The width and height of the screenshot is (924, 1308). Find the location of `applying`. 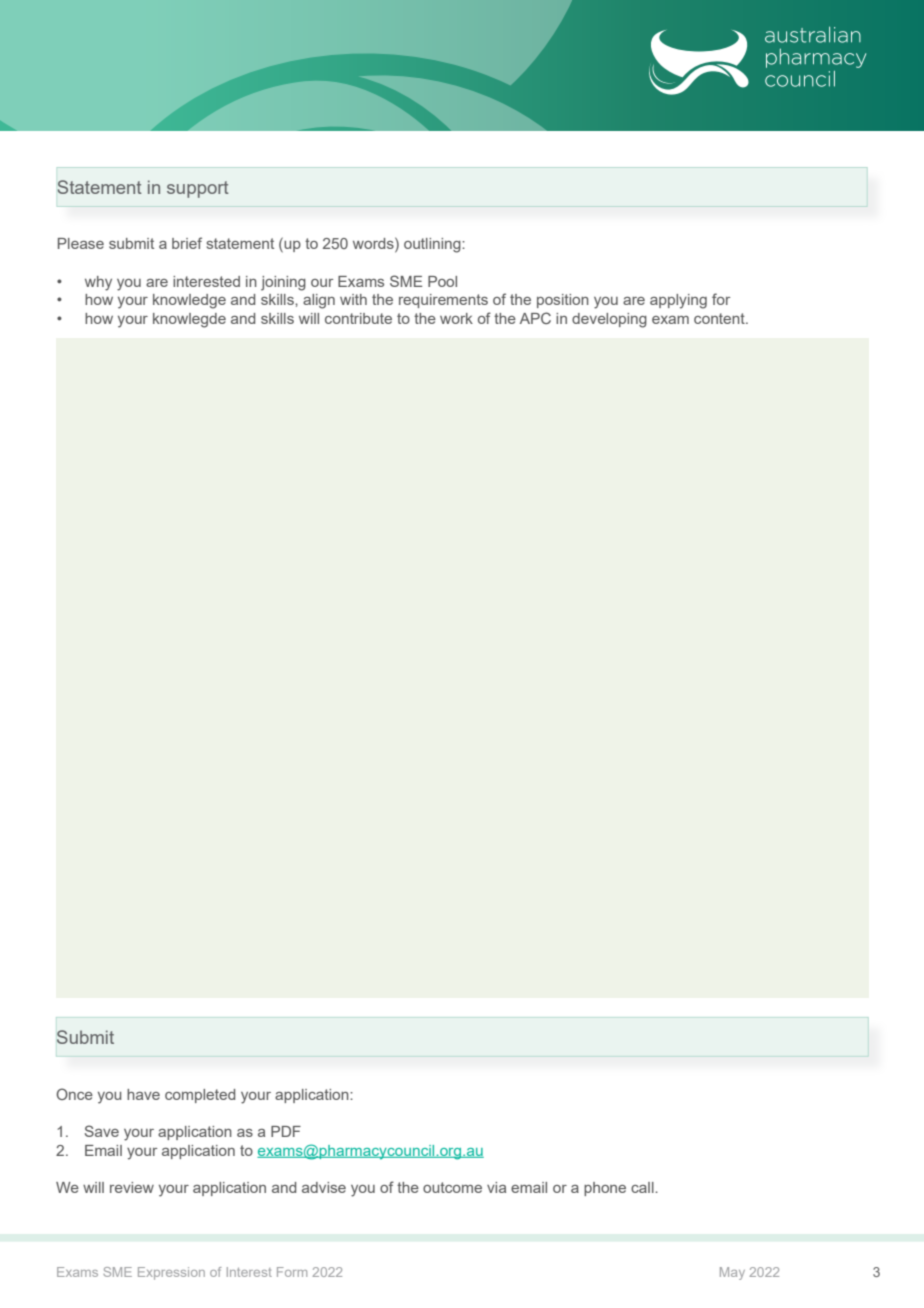

applying is located at coordinates (678, 301).
